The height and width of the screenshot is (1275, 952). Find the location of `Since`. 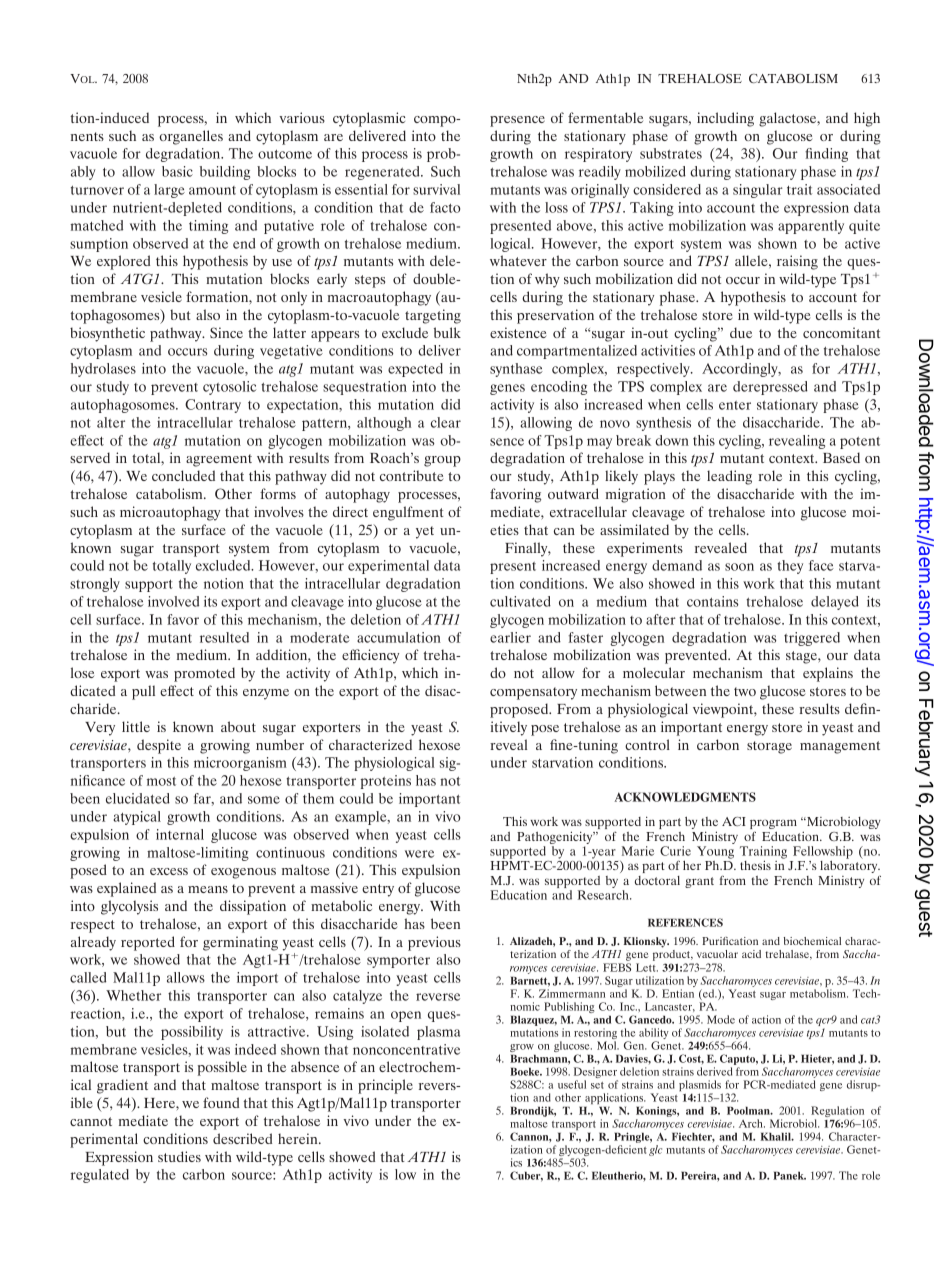

Since is located at coordinates (226, 332).
